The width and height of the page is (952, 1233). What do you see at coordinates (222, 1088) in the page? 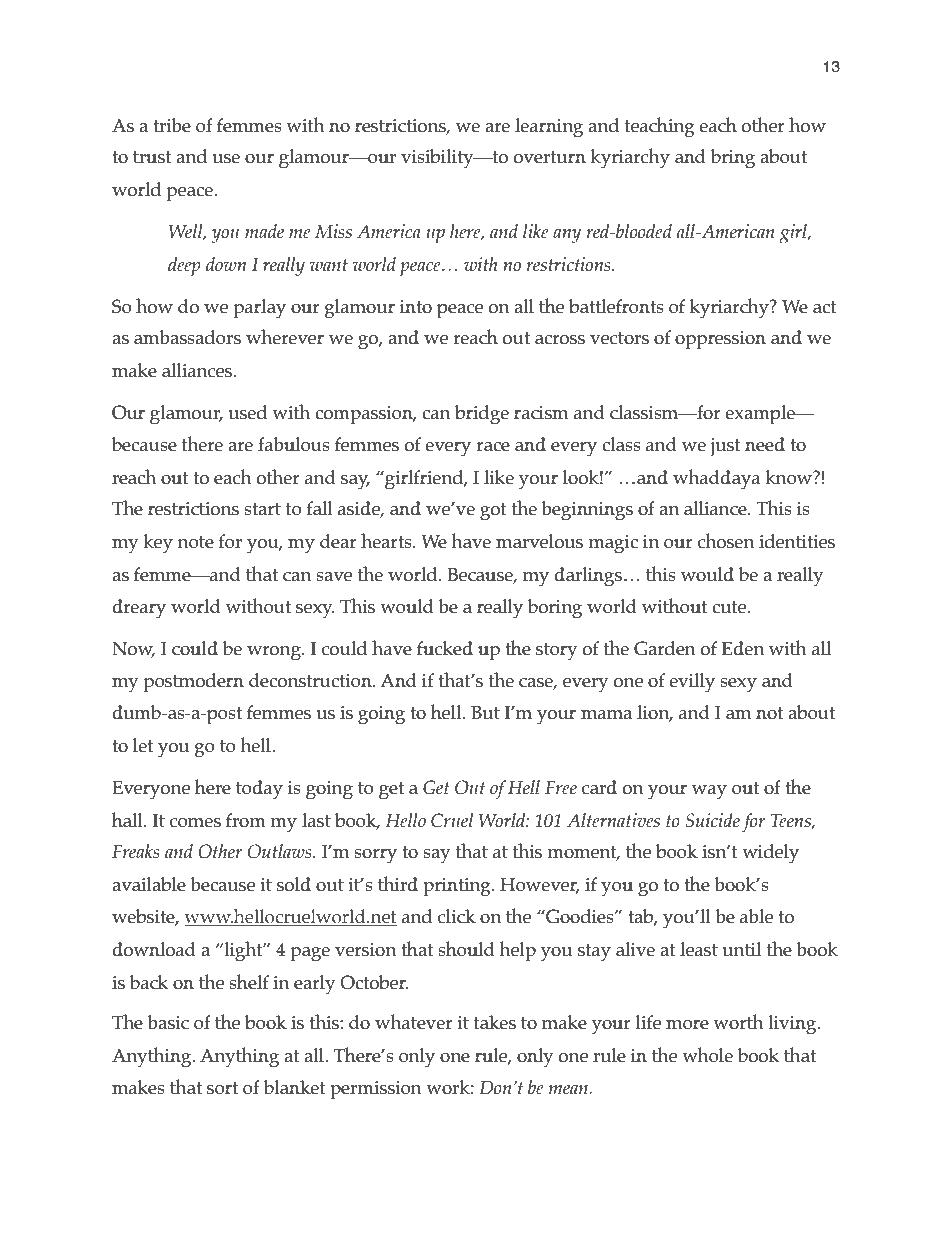
I see `sort` at bounding box center [222, 1088].
